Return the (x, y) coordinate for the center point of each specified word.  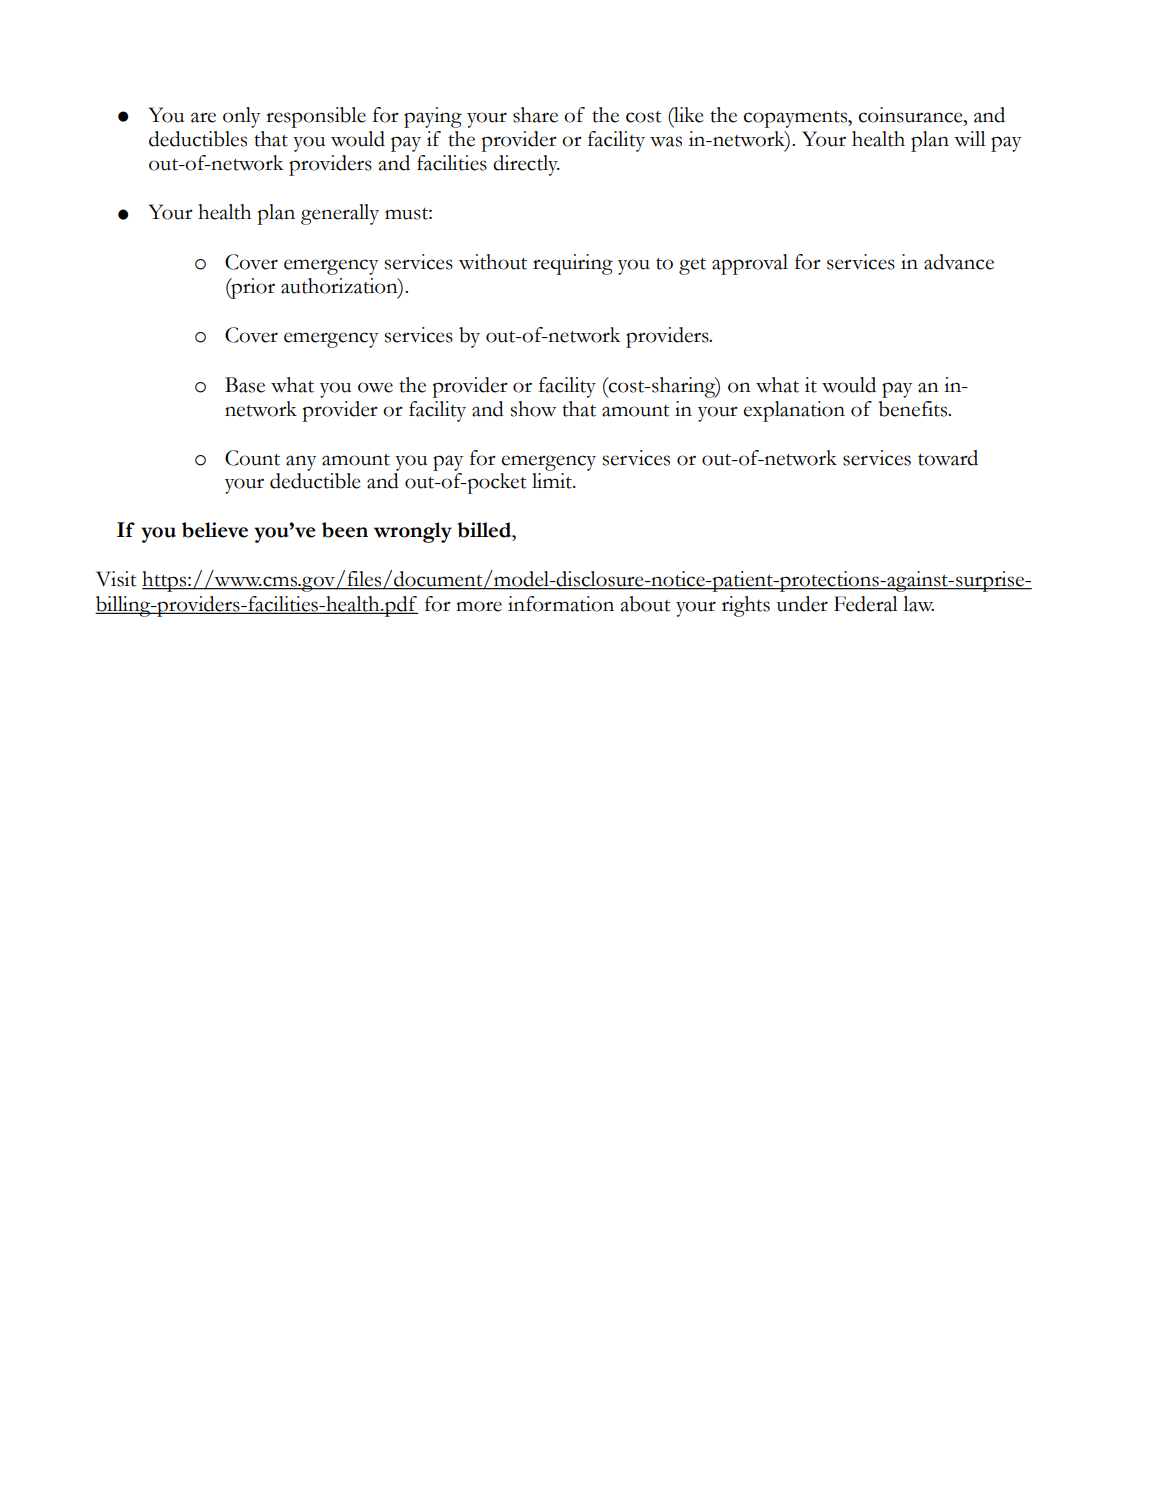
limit (553, 481)
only (241, 117)
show (533, 409)
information (561, 604)
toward (948, 458)
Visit (116, 579)
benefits (914, 409)
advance (959, 262)
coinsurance (911, 115)
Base (245, 385)
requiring (573, 264)
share (535, 115)
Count (252, 458)
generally (340, 214)
